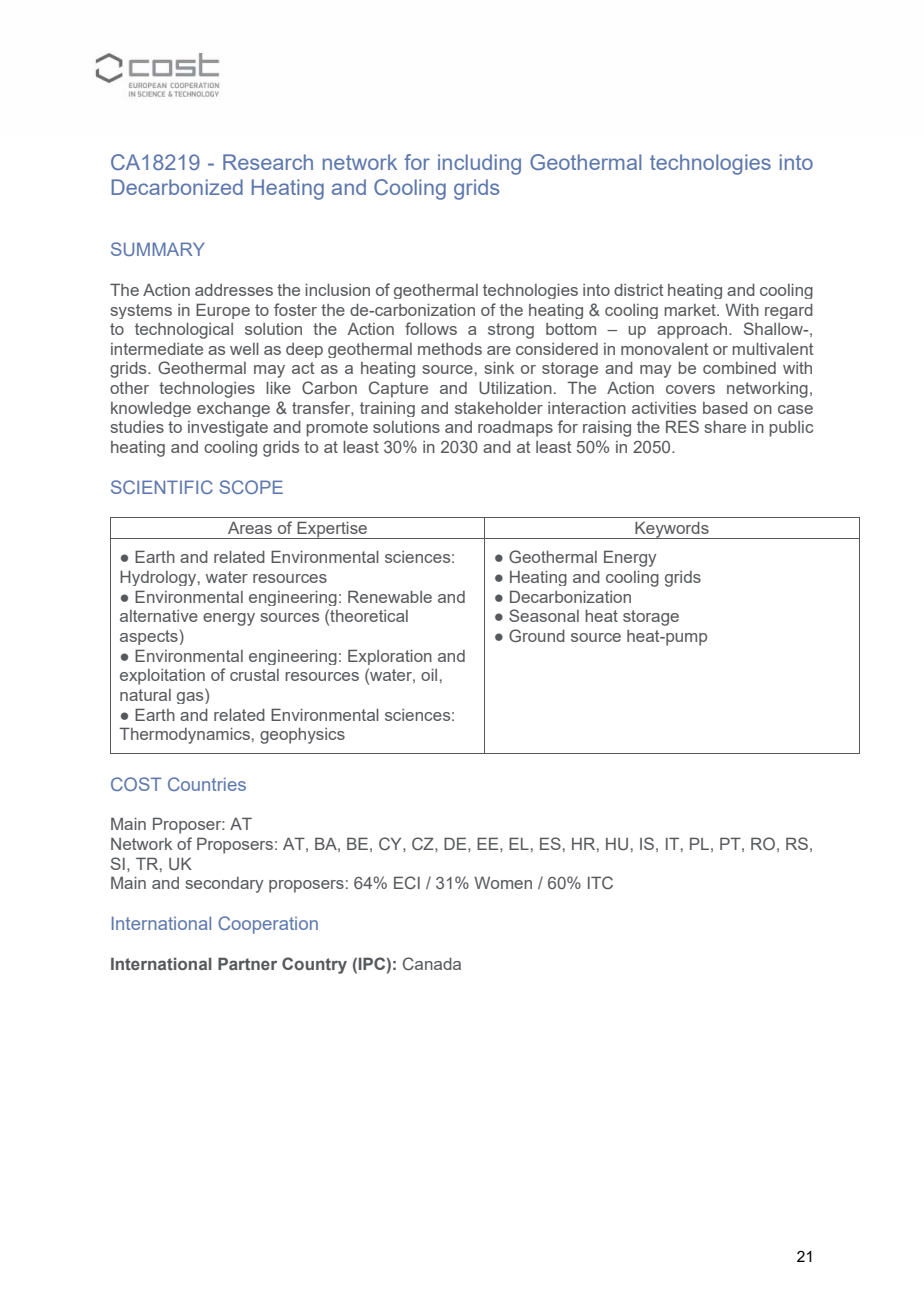 The image size is (924, 1308). What do you see at coordinates (499, 368) in the document?
I see `sink` at bounding box center [499, 368].
